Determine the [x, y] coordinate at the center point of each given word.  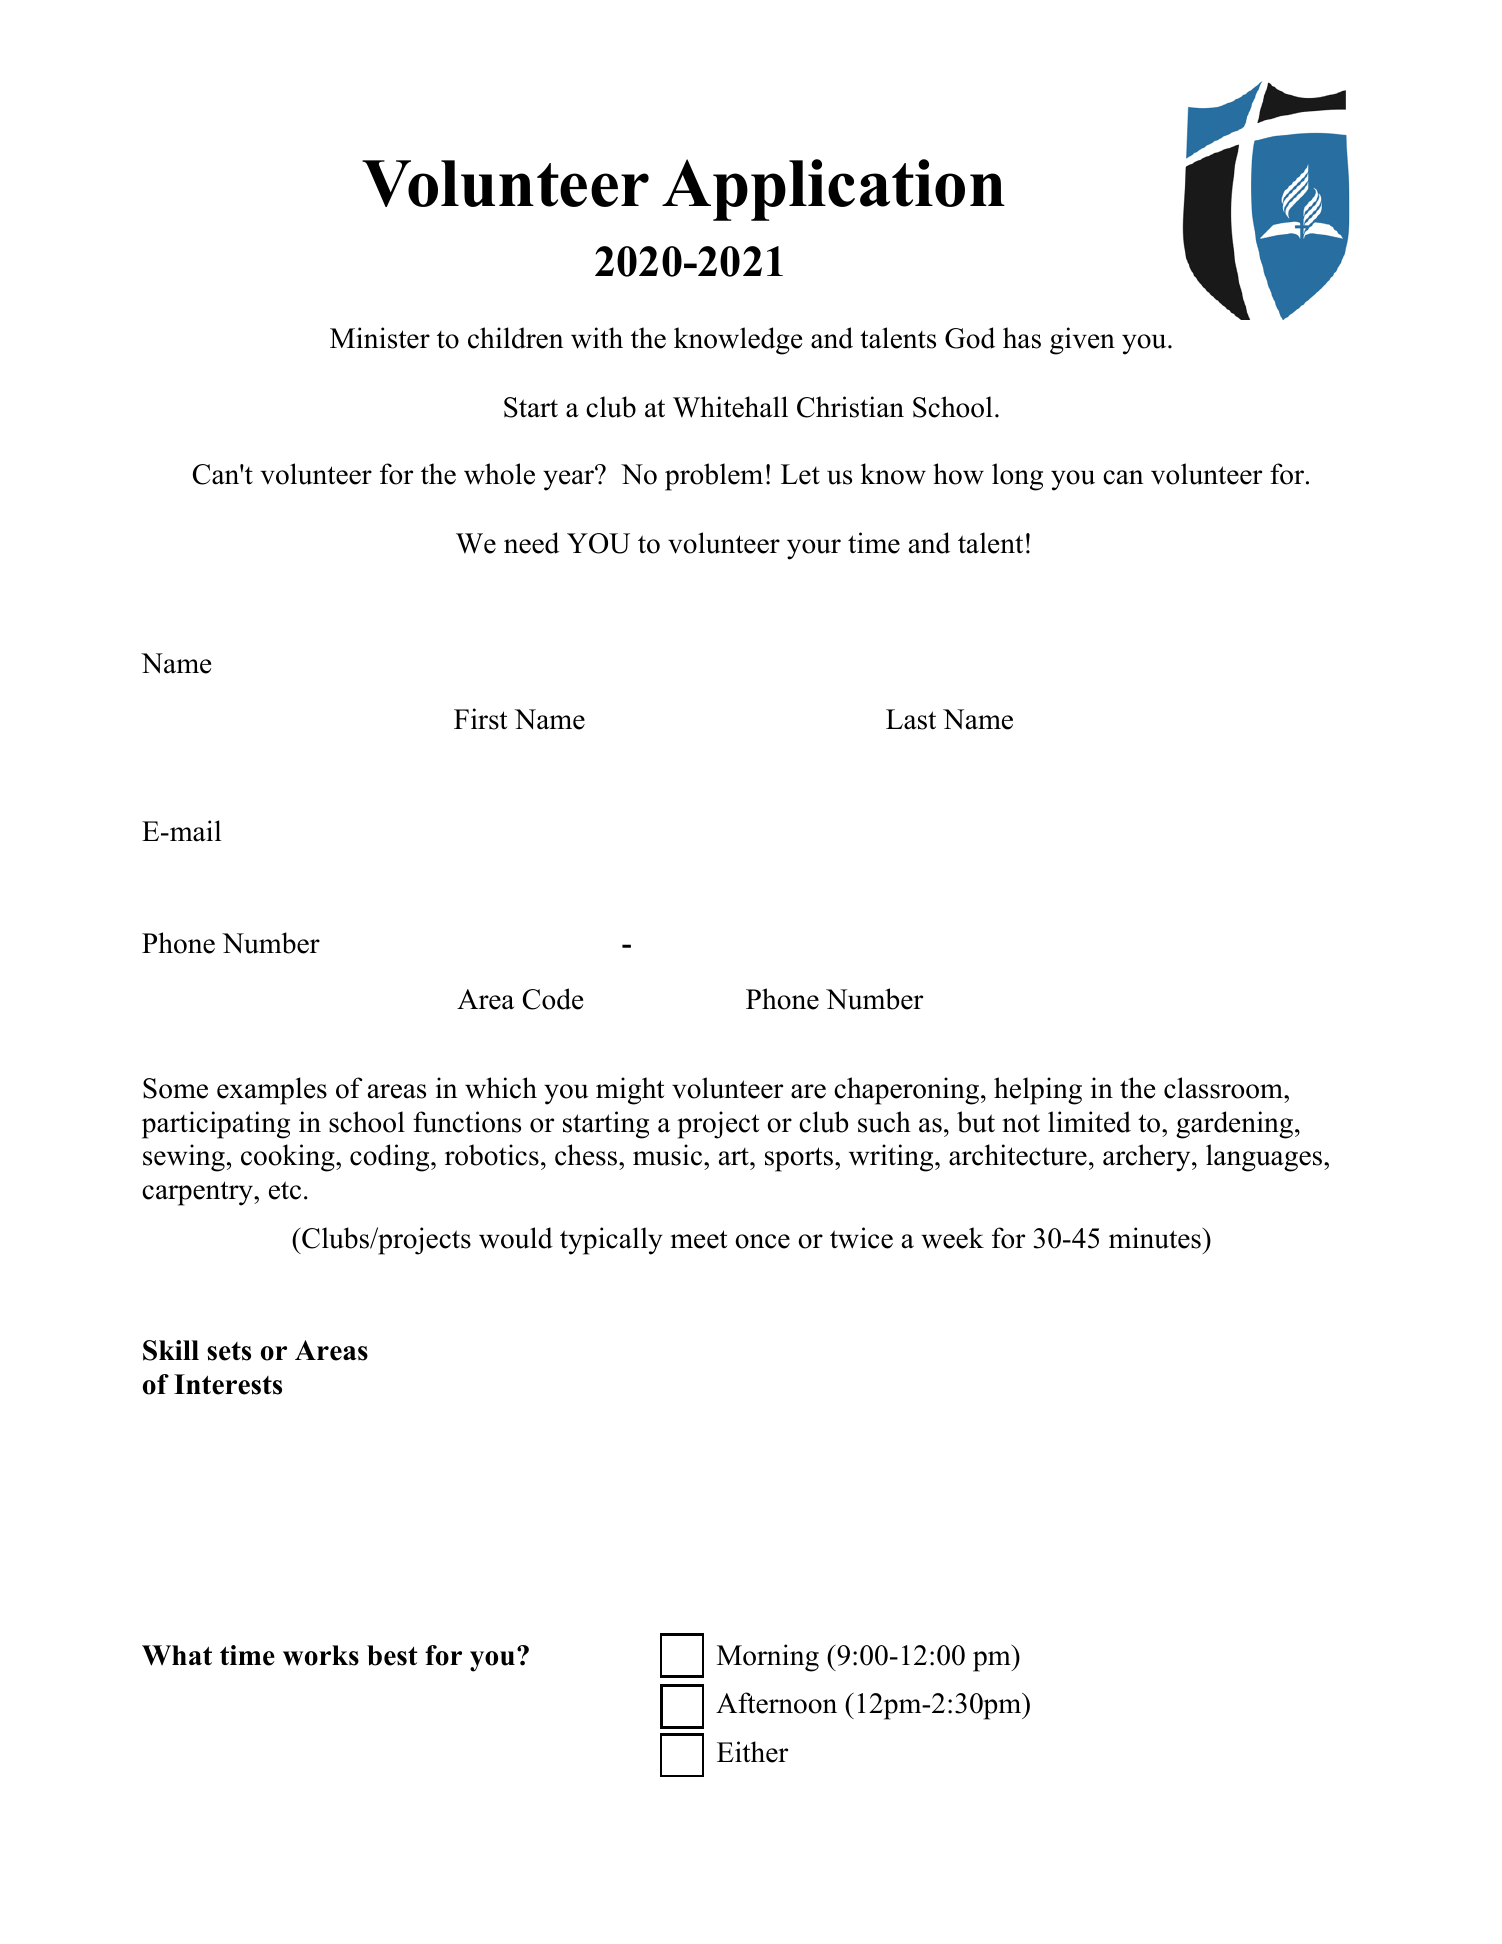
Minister [380, 338]
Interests [228, 1384]
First [481, 719]
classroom [1224, 1088]
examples [272, 1091]
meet [699, 1239]
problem [714, 477]
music [669, 1155]
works [321, 1655]
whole [499, 474]
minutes [1156, 1238]
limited [1089, 1122]
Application [833, 190]
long [1017, 477]
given [1082, 341]
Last [911, 719]
